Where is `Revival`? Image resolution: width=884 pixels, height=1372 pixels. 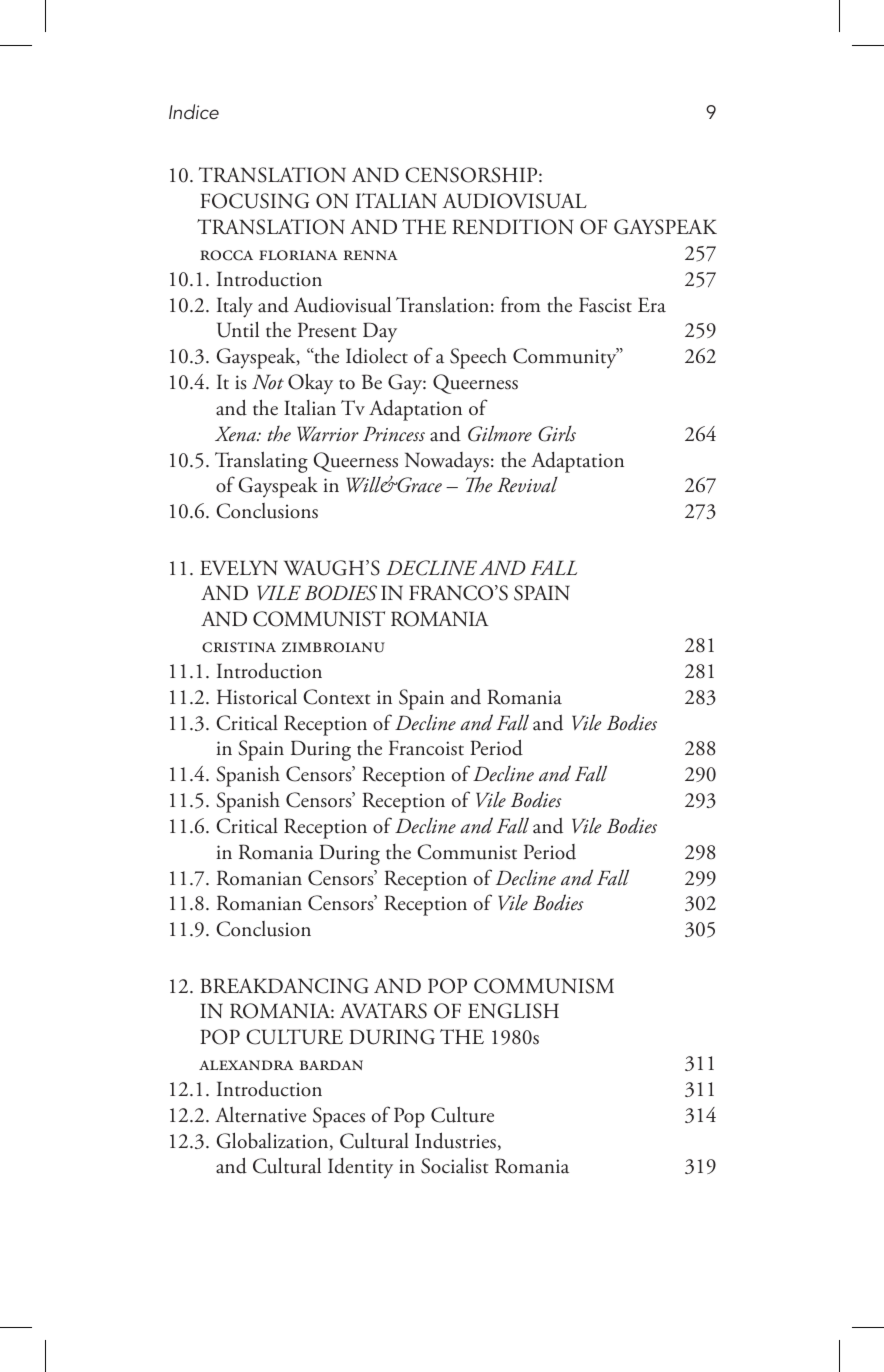
Revival is located at coordinates (527, 485).
